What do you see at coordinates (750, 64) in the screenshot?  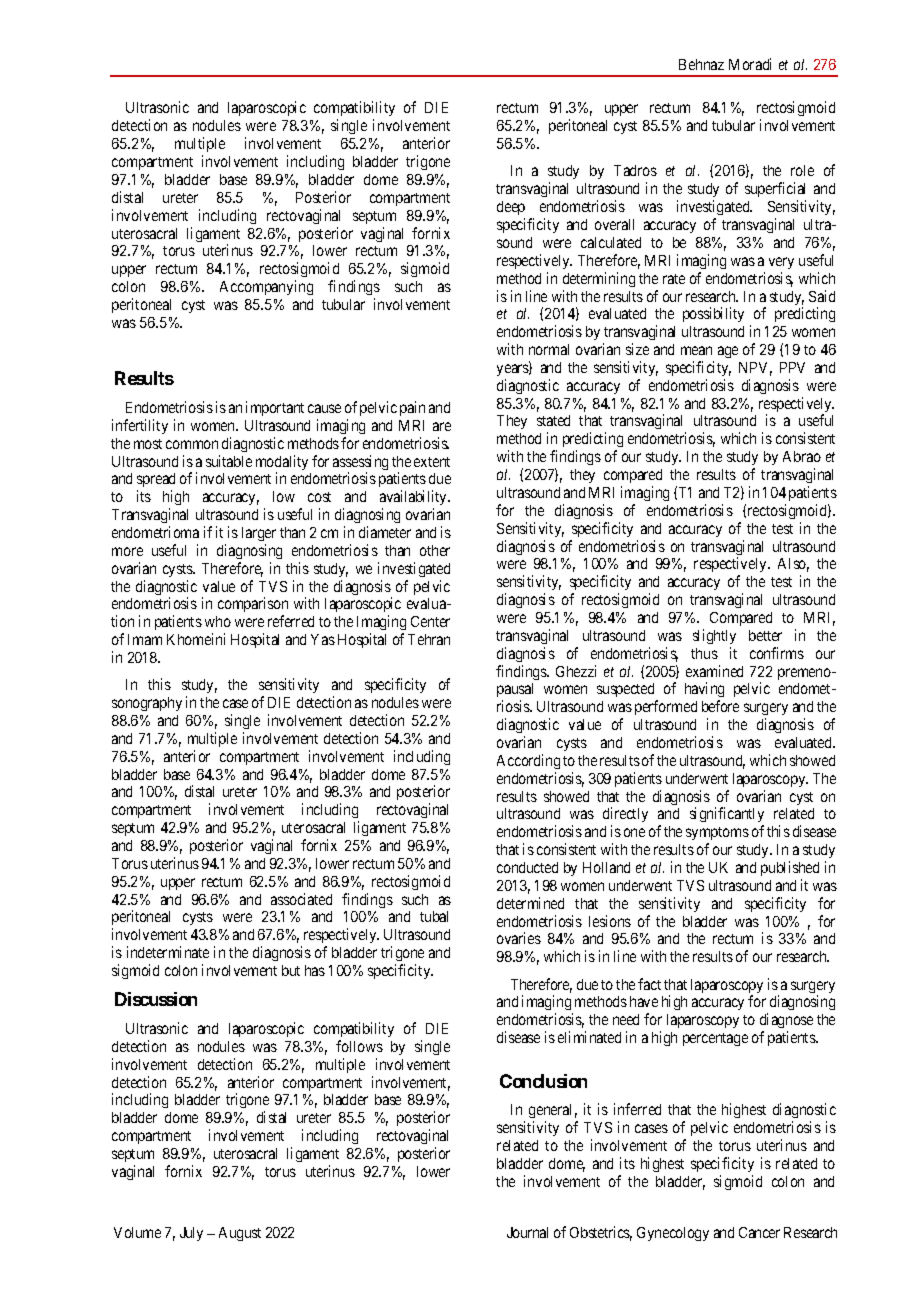 I see `Moradi` at bounding box center [750, 64].
